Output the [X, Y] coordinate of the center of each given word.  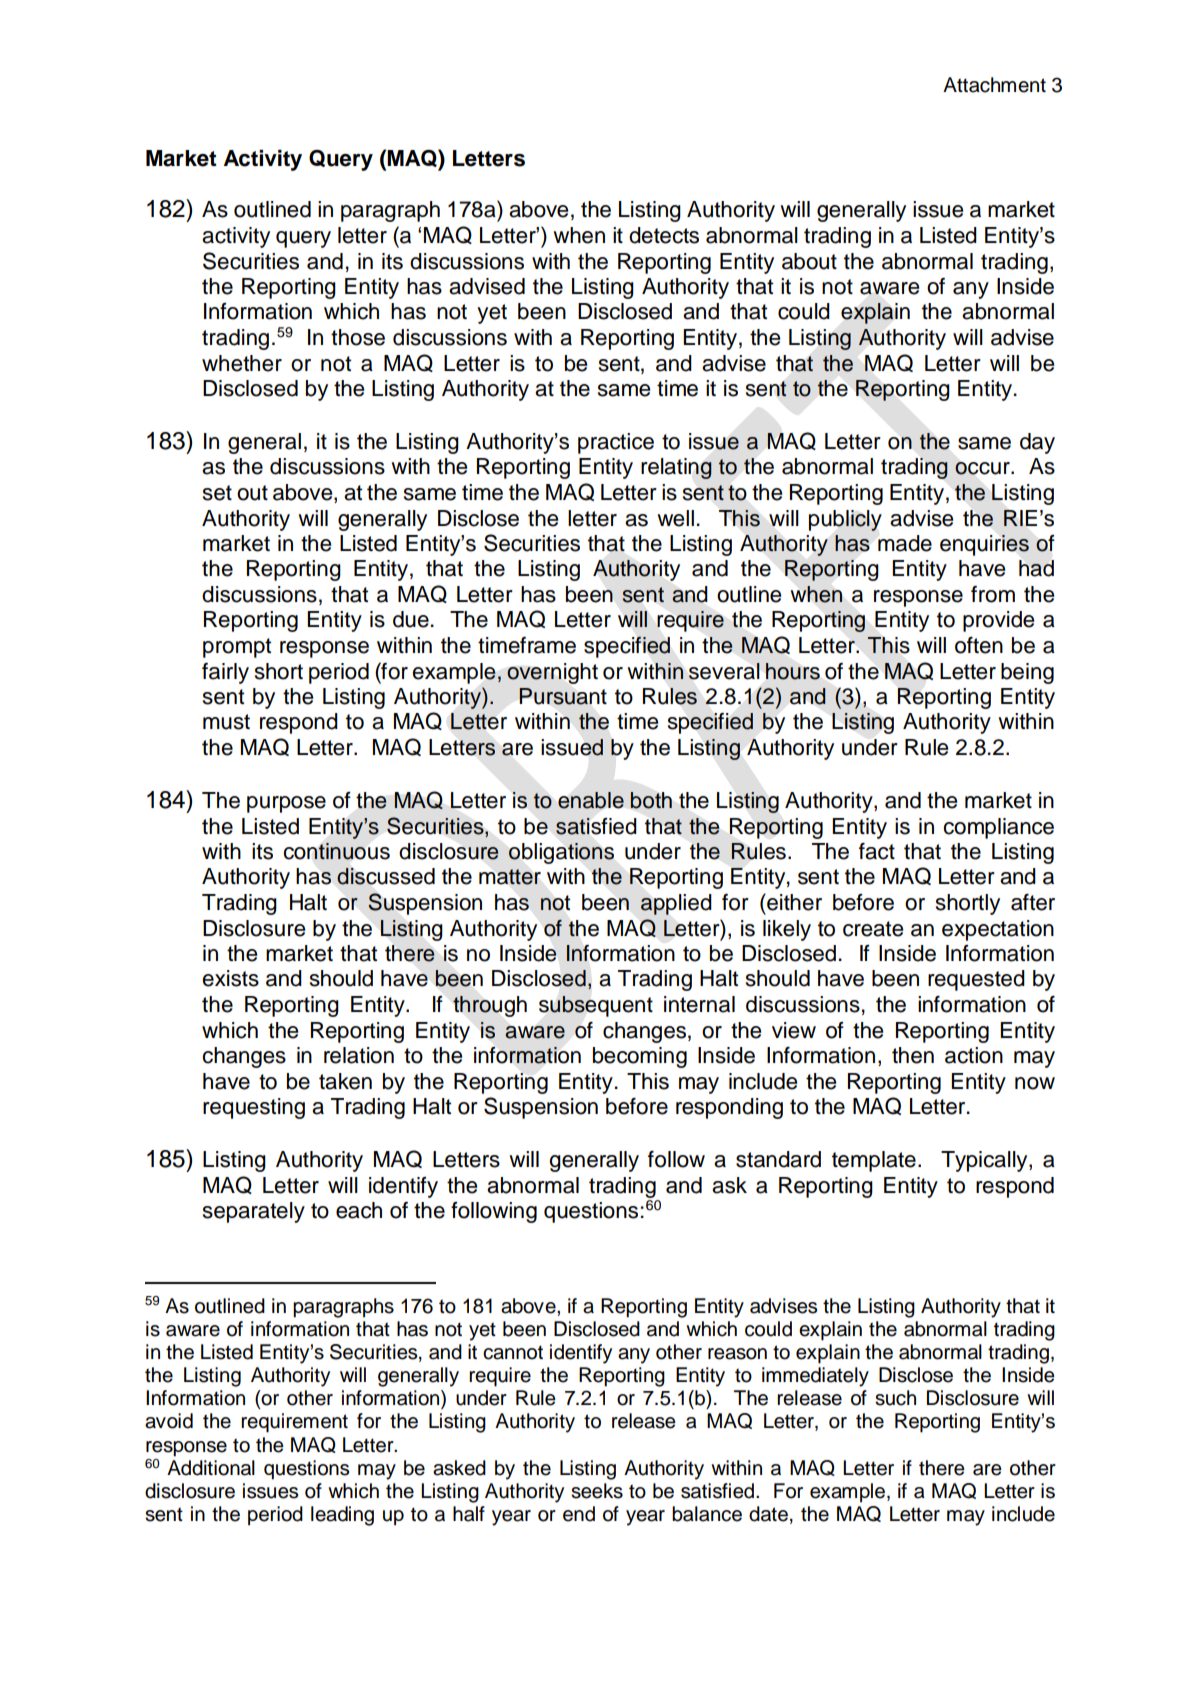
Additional [211, 1468]
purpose [286, 804]
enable [591, 800]
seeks [597, 1491]
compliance [998, 828]
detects [664, 235]
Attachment [994, 85]
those [358, 337]
